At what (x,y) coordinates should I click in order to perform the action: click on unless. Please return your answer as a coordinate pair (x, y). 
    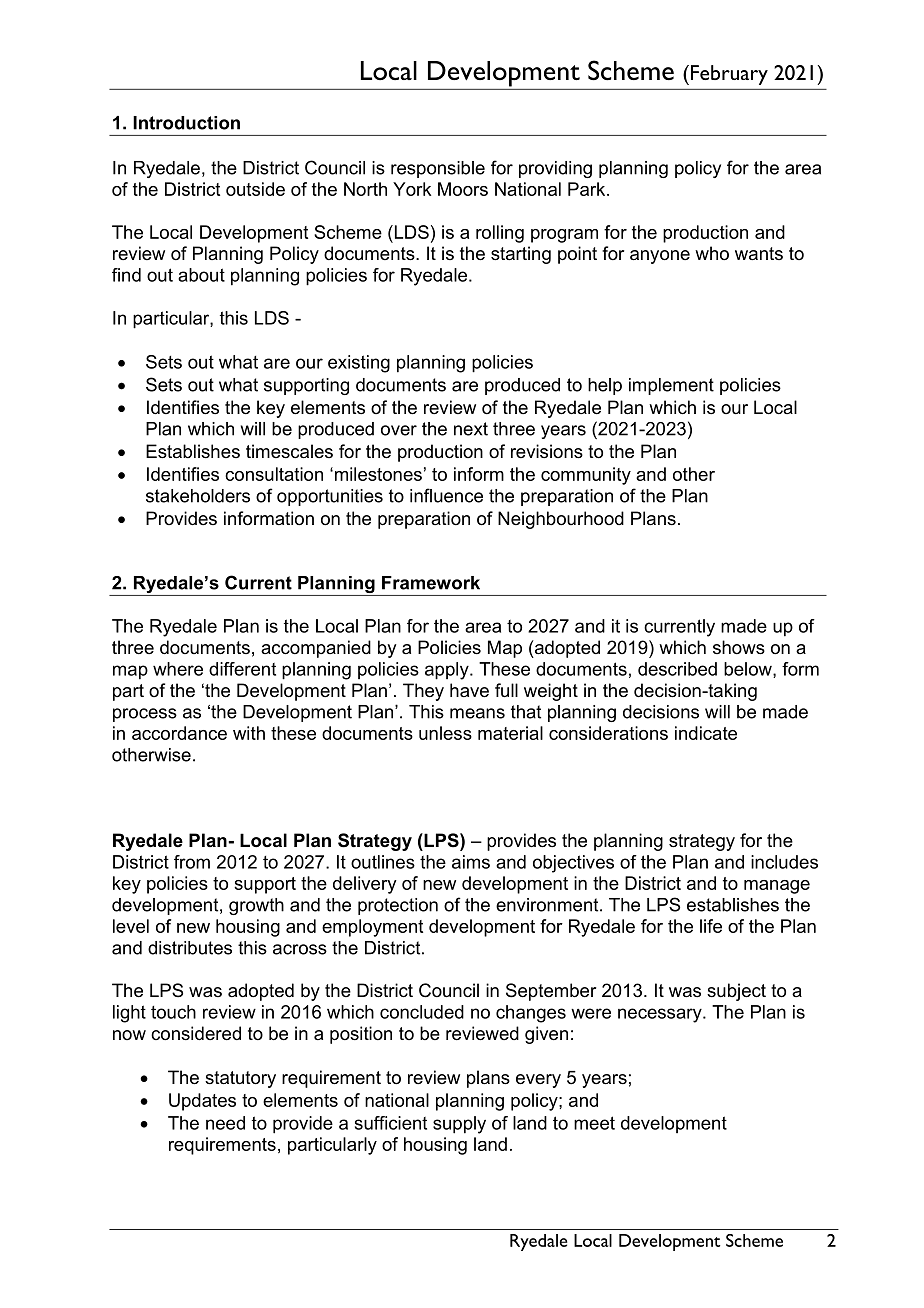
    Looking at the image, I should click on (445, 733).
